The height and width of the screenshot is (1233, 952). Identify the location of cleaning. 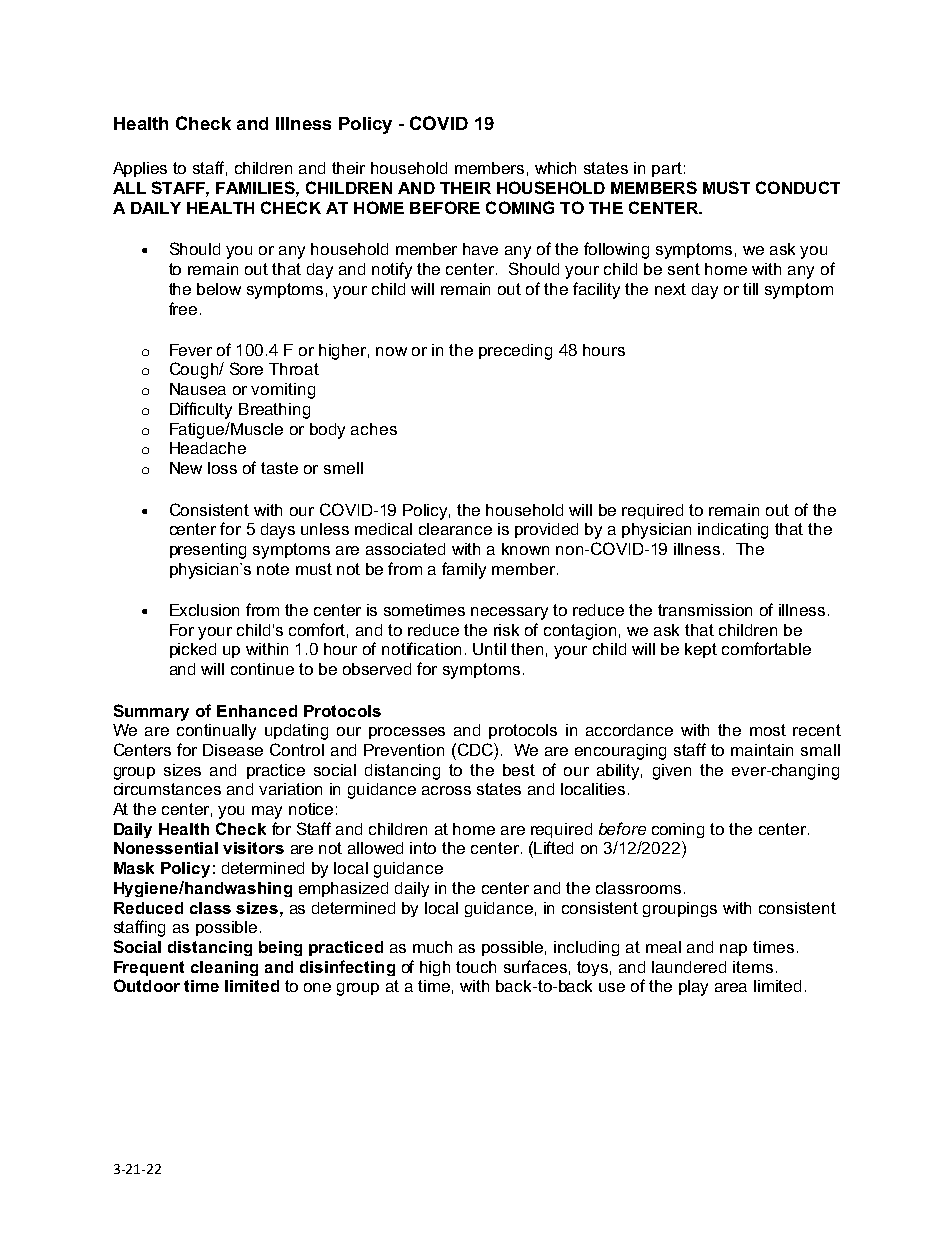
(224, 968).
